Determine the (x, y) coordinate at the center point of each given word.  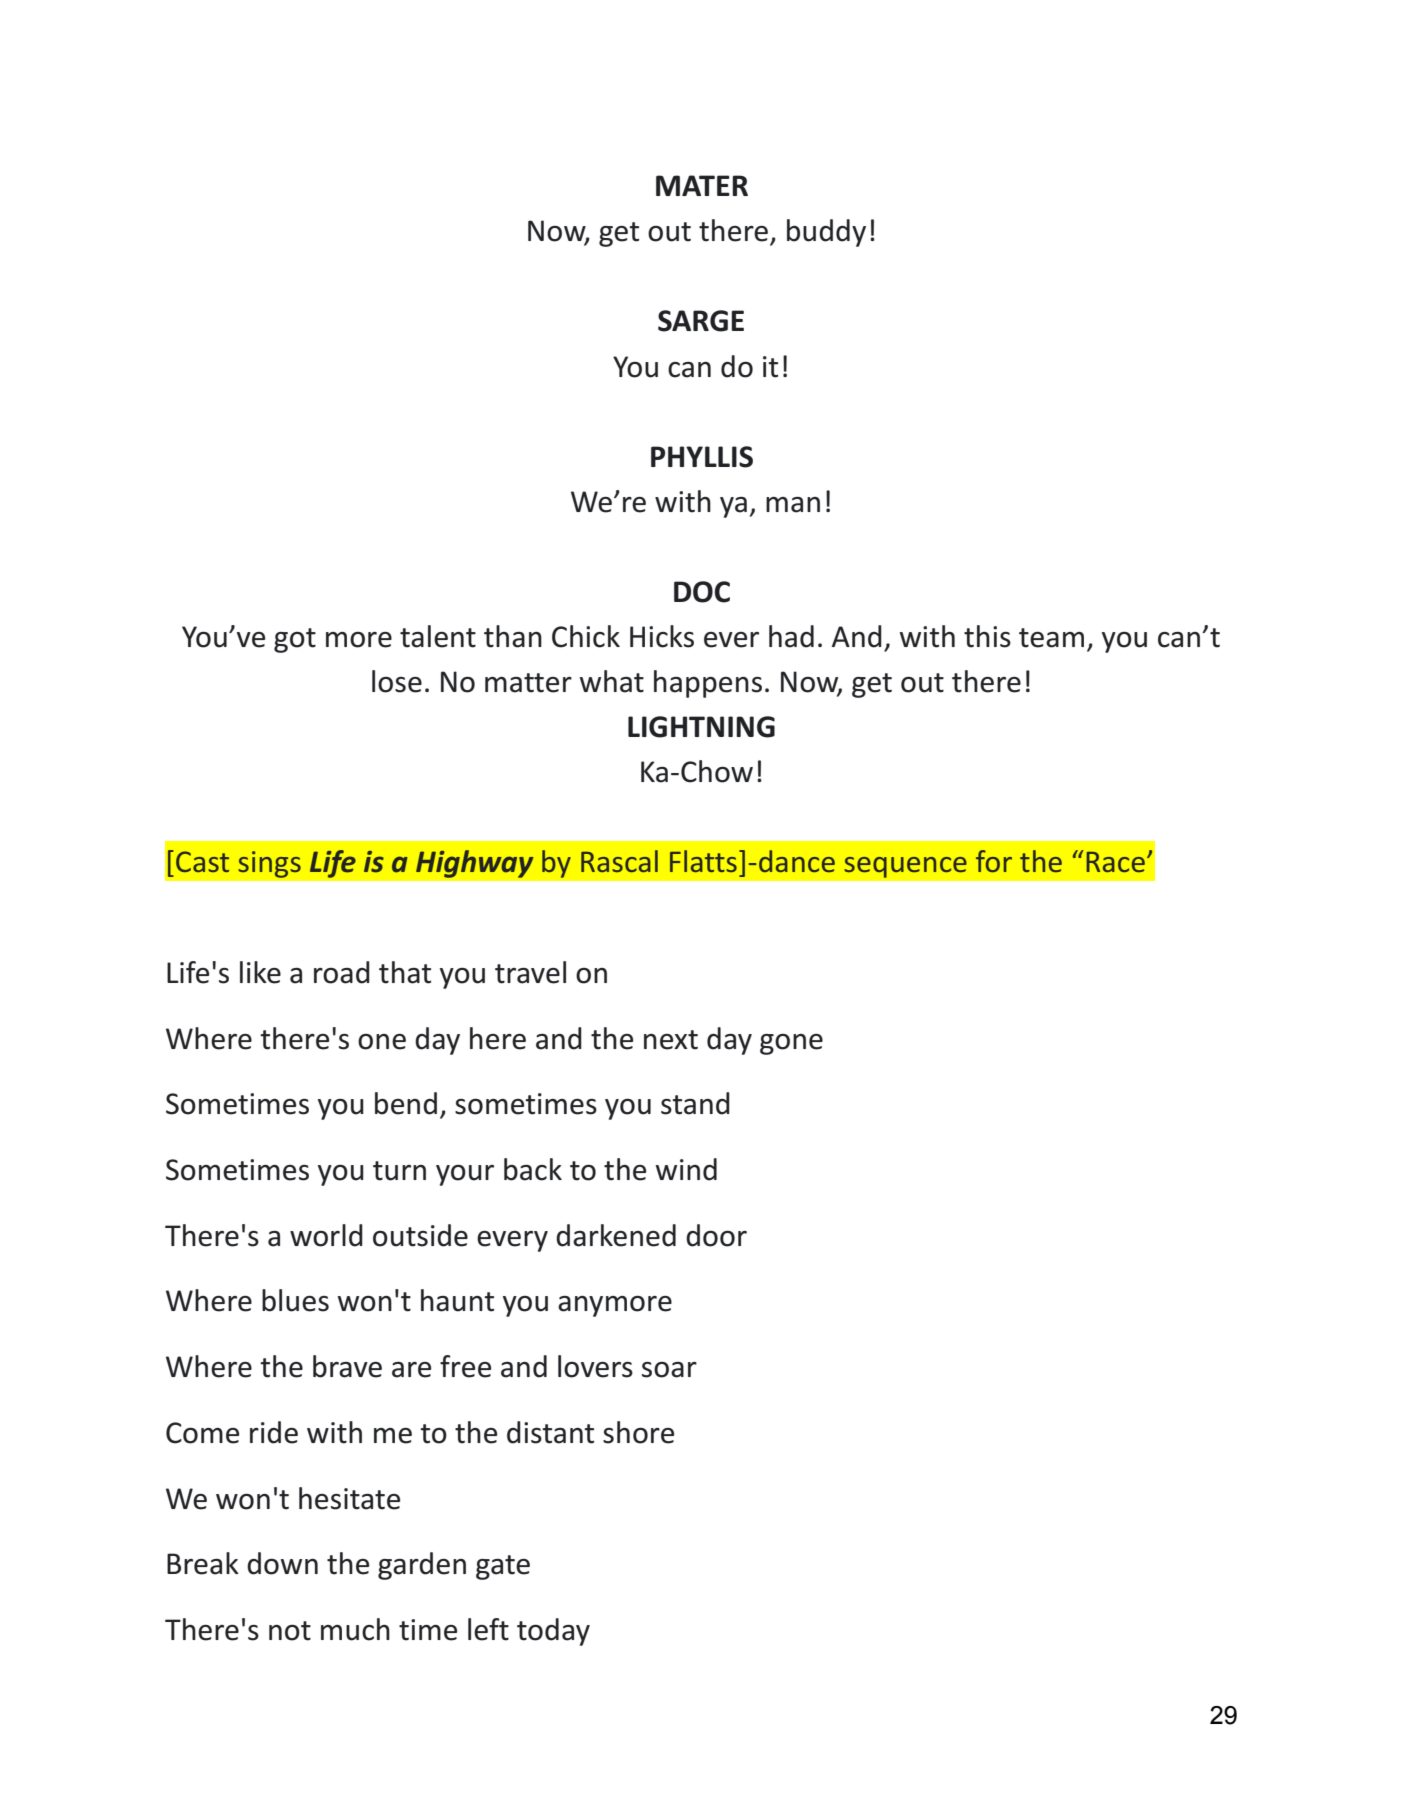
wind (686, 1169)
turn (399, 1171)
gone (791, 1044)
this (987, 636)
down (282, 1563)
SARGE (701, 321)
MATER (702, 185)
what (612, 681)
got (295, 640)
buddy (826, 233)
